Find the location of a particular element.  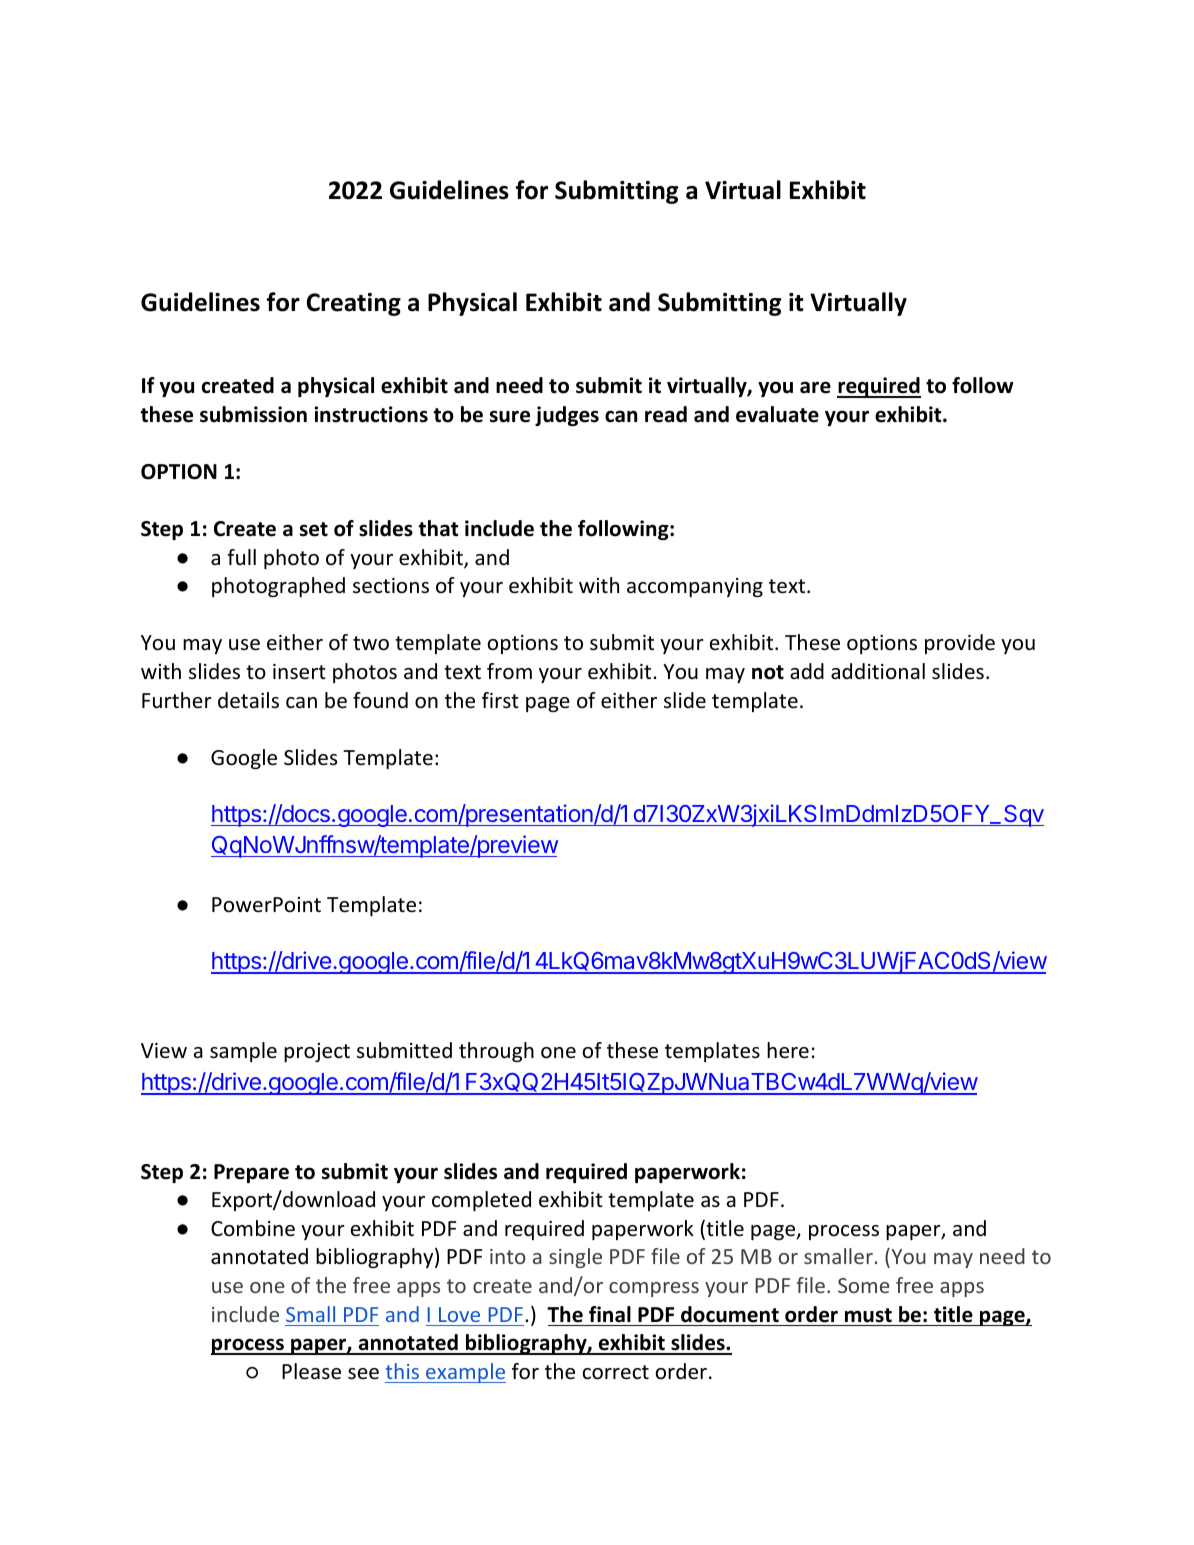

provide is located at coordinates (960, 644).
